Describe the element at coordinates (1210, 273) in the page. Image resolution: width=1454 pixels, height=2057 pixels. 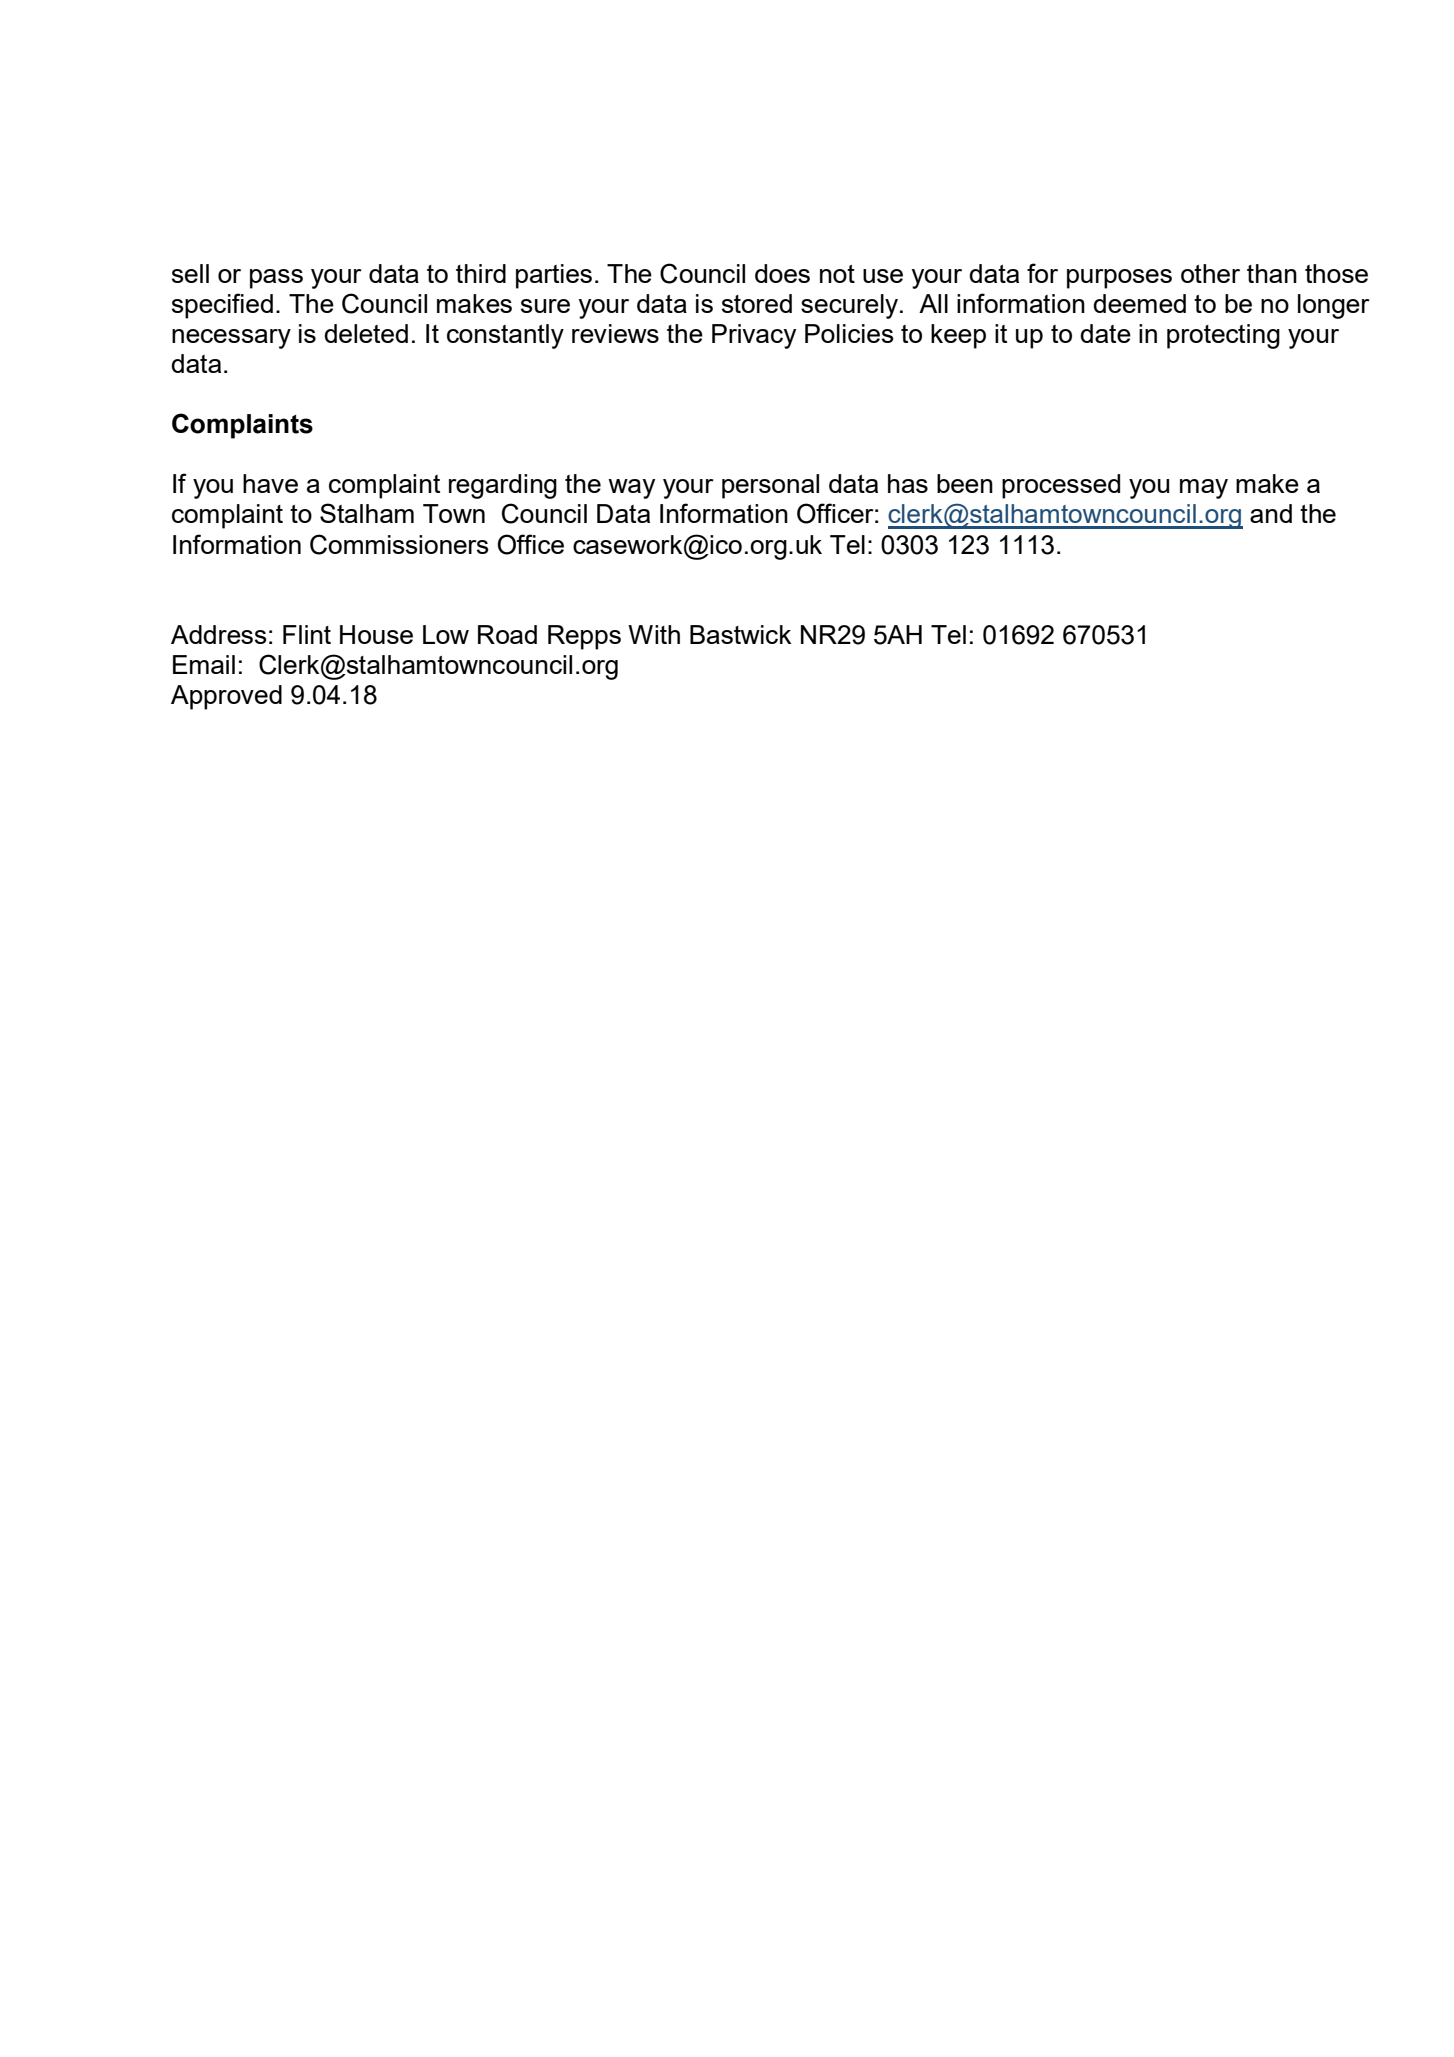
I see `other` at that location.
